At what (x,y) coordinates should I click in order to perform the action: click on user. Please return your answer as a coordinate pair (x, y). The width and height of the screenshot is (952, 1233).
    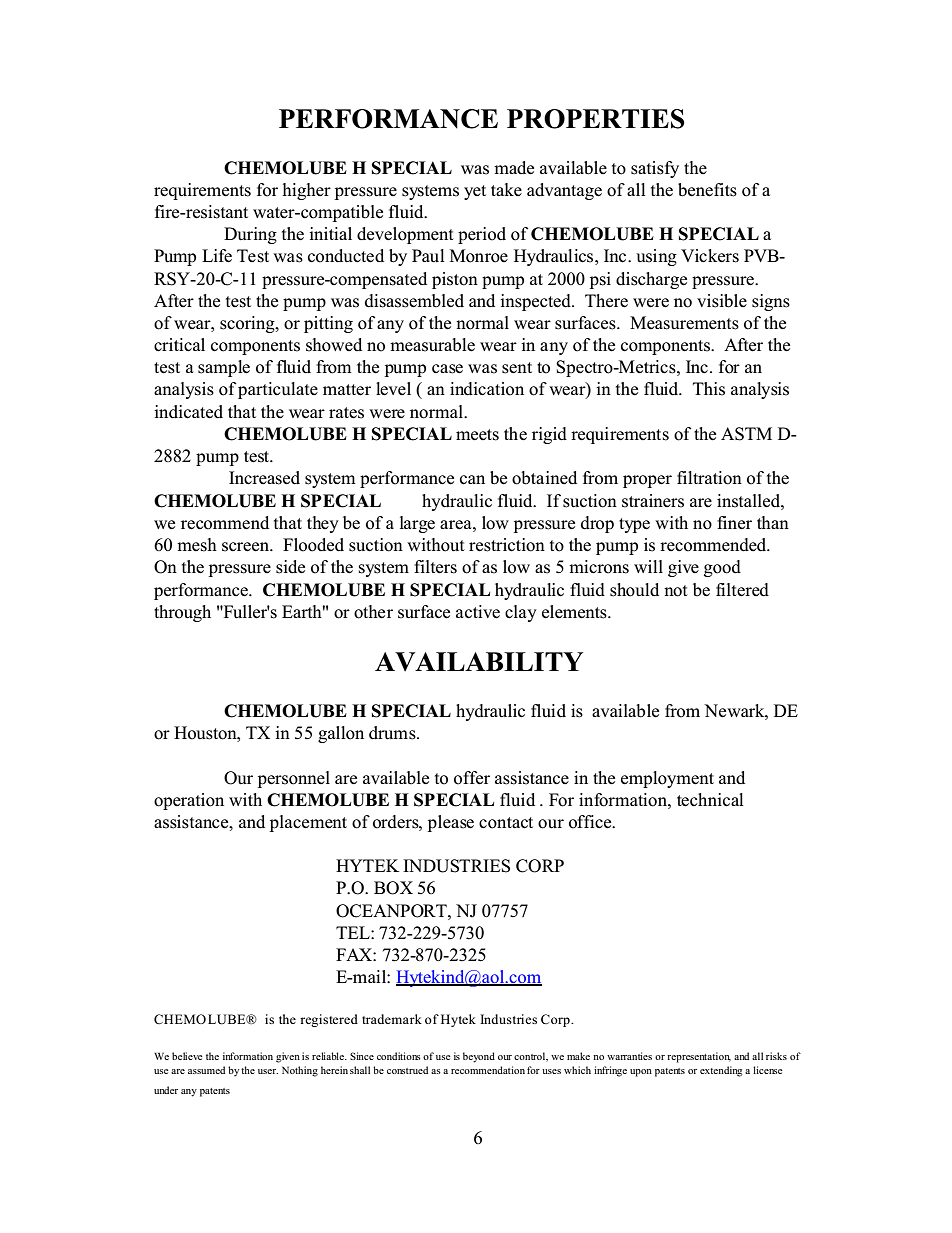
    Looking at the image, I should click on (268, 1071).
